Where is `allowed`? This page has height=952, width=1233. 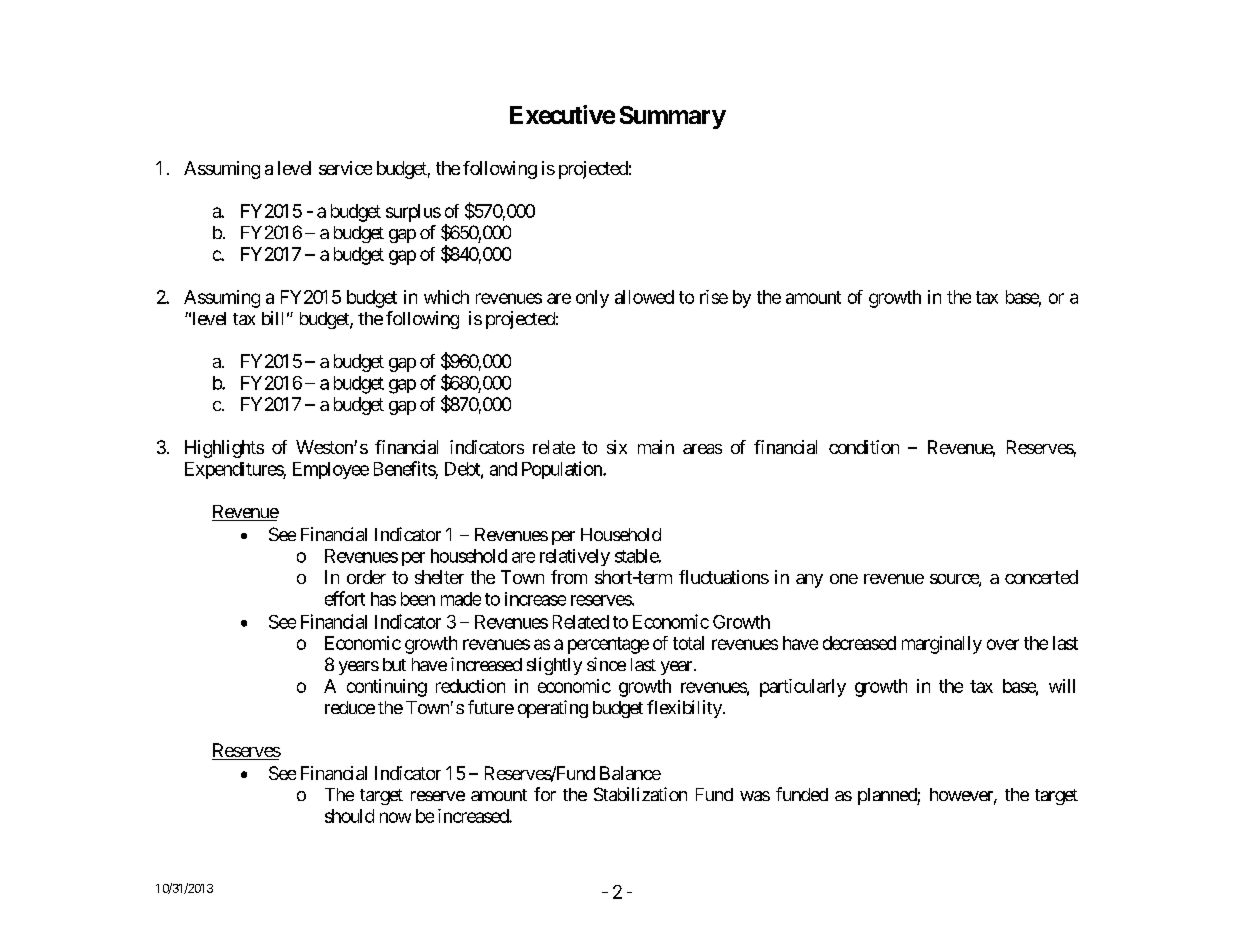 allowed is located at coordinates (644, 297).
